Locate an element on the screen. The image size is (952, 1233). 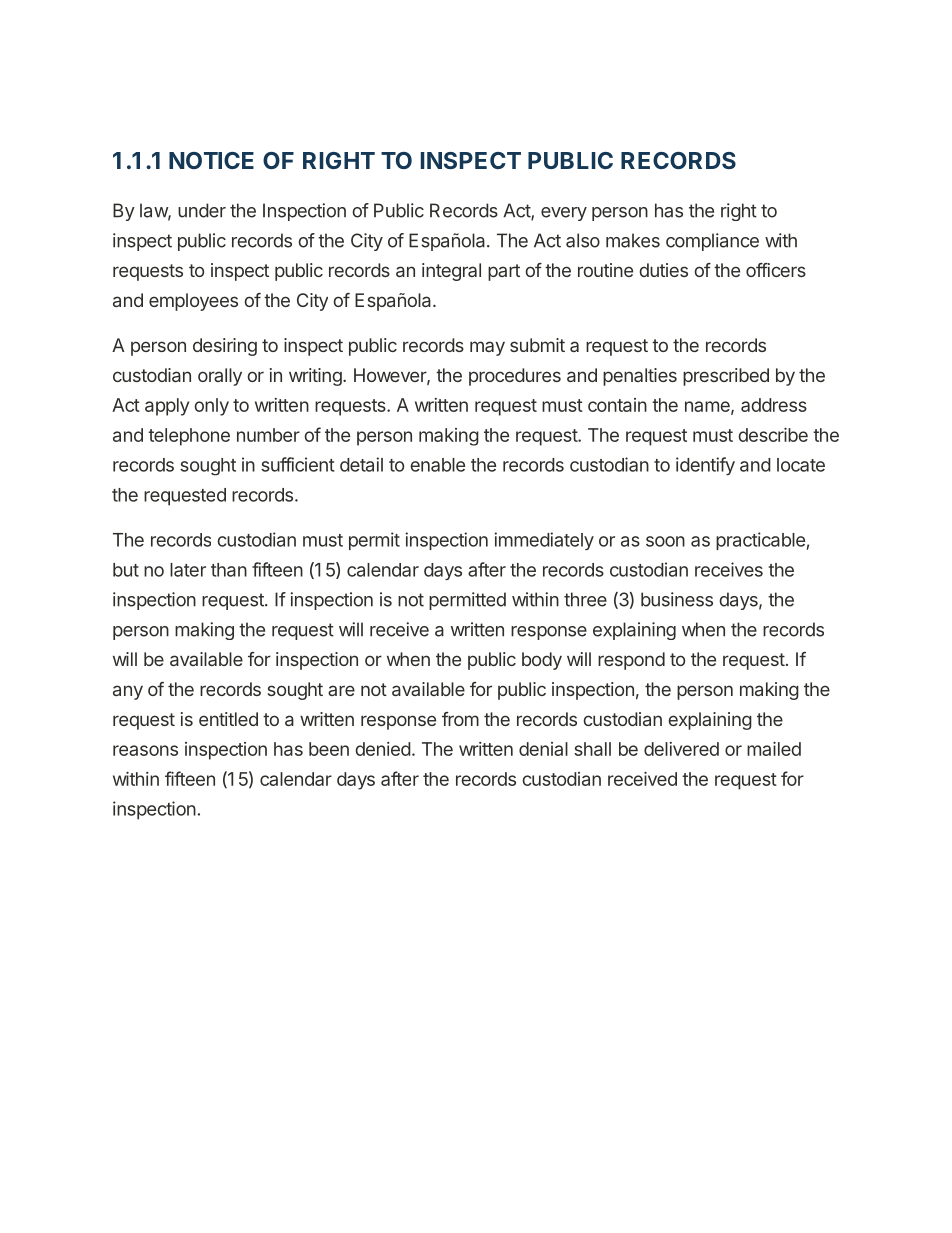
NOTICE is located at coordinates (211, 160).
